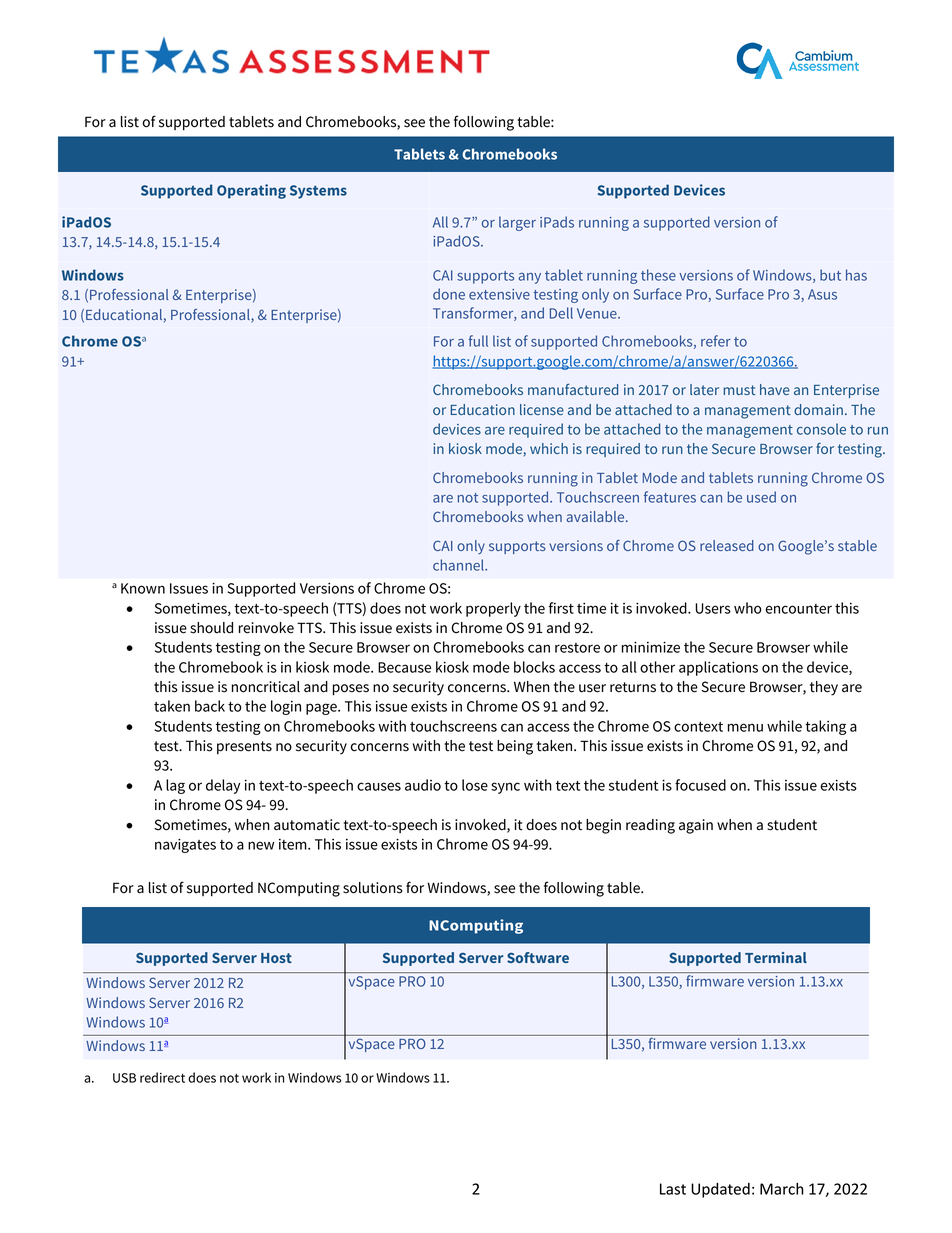  I want to click on console, so click(821, 429).
